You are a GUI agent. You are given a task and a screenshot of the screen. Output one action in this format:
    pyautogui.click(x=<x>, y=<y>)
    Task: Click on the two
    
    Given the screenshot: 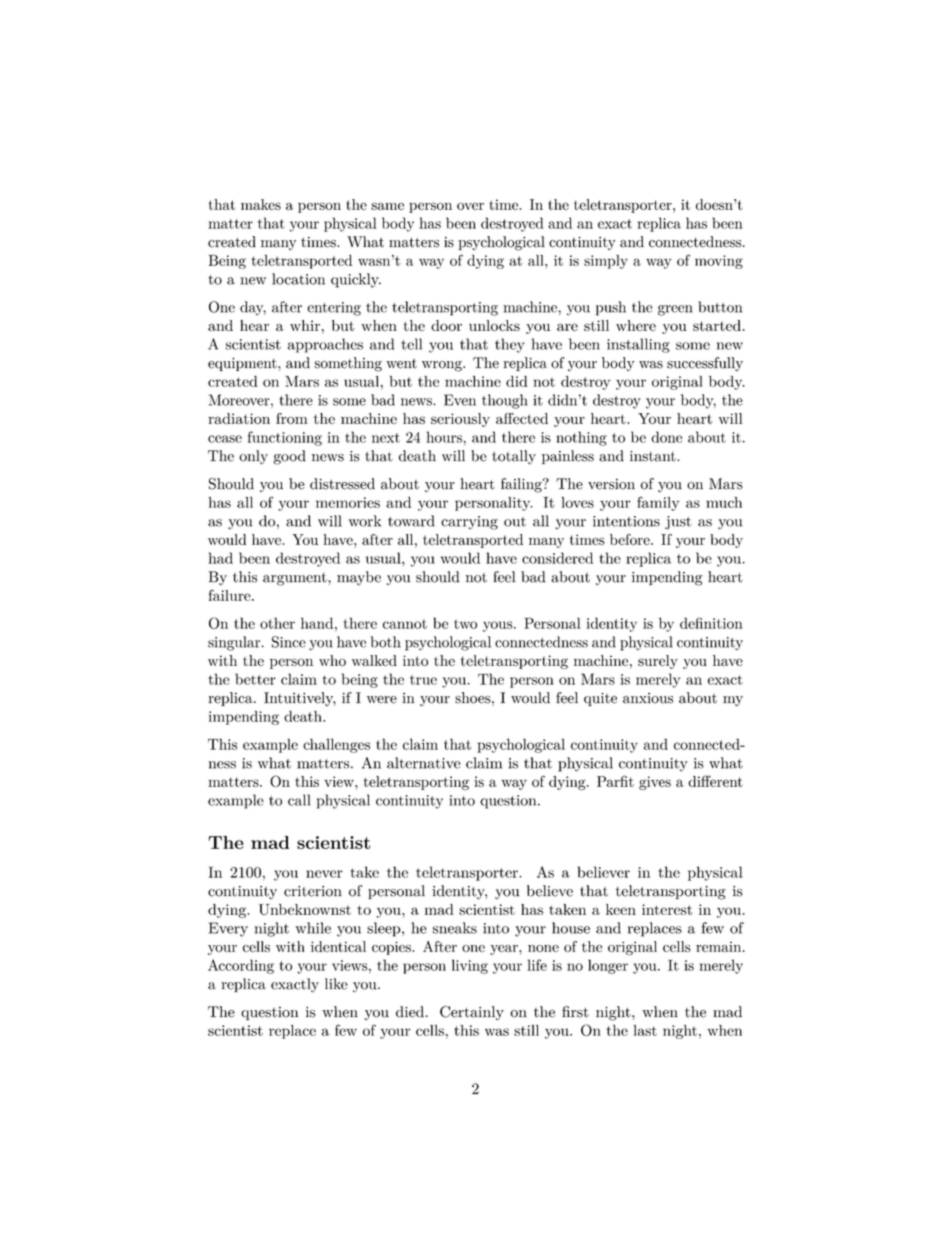 What is the action you would take?
    pyautogui.click(x=465, y=624)
